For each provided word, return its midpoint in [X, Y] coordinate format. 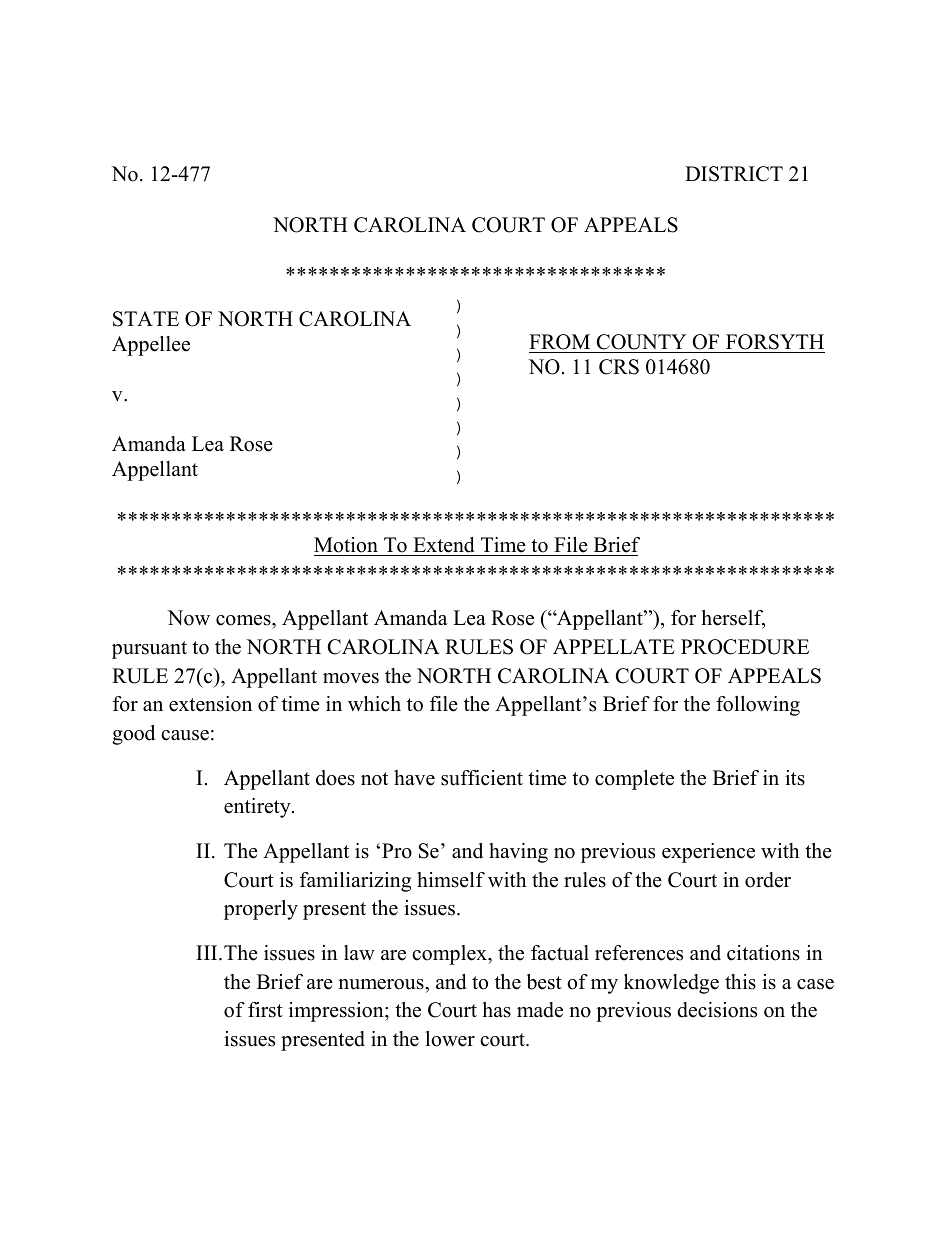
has [497, 1010]
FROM [559, 342]
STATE [146, 319]
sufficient [482, 778]
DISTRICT [734, 174]
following [758, 706]
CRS [619, 367]
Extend [443, 545]
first [265, 1010]
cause [185, 735]
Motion [346, 545]
